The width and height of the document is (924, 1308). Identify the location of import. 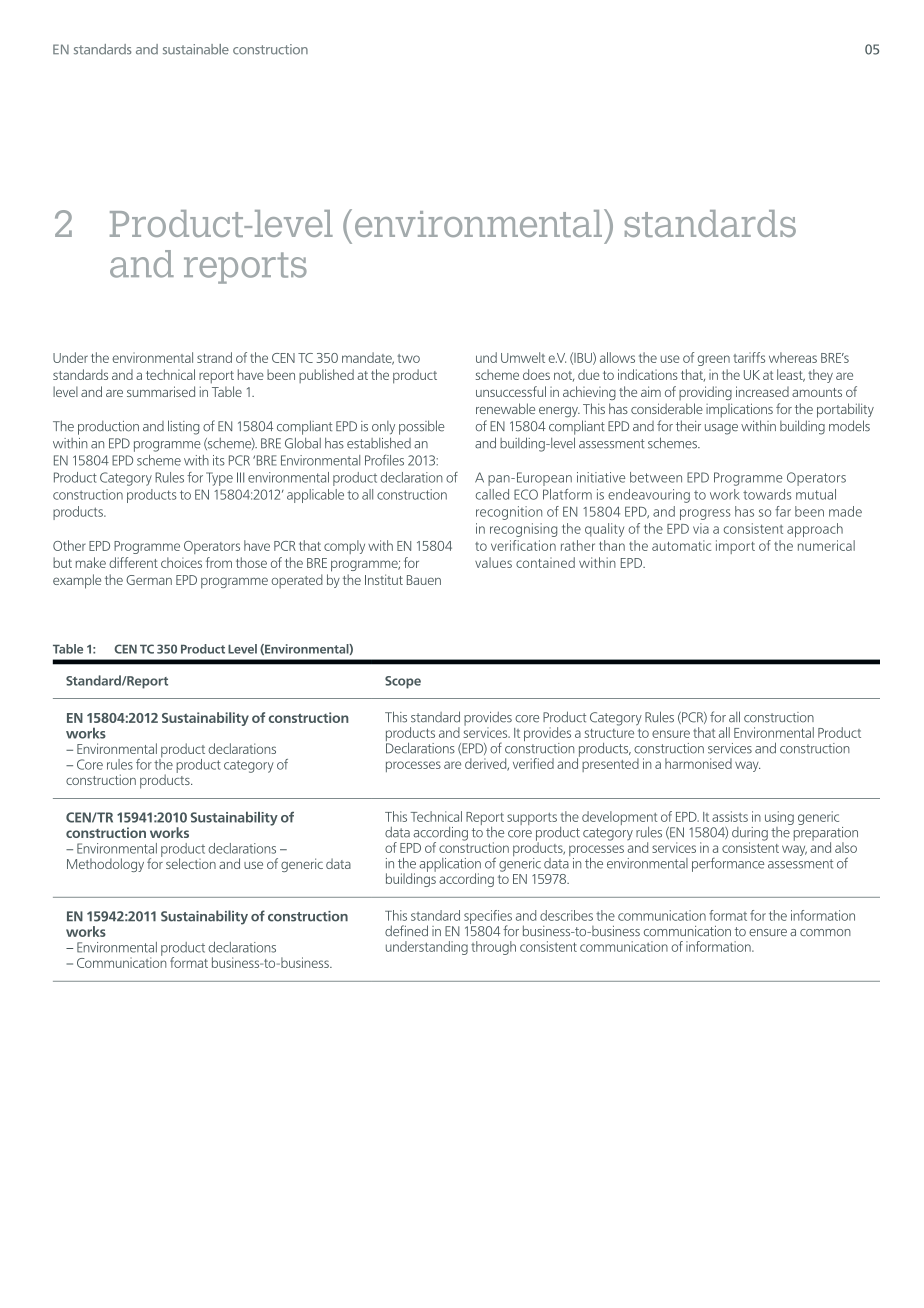
(735, 547).
